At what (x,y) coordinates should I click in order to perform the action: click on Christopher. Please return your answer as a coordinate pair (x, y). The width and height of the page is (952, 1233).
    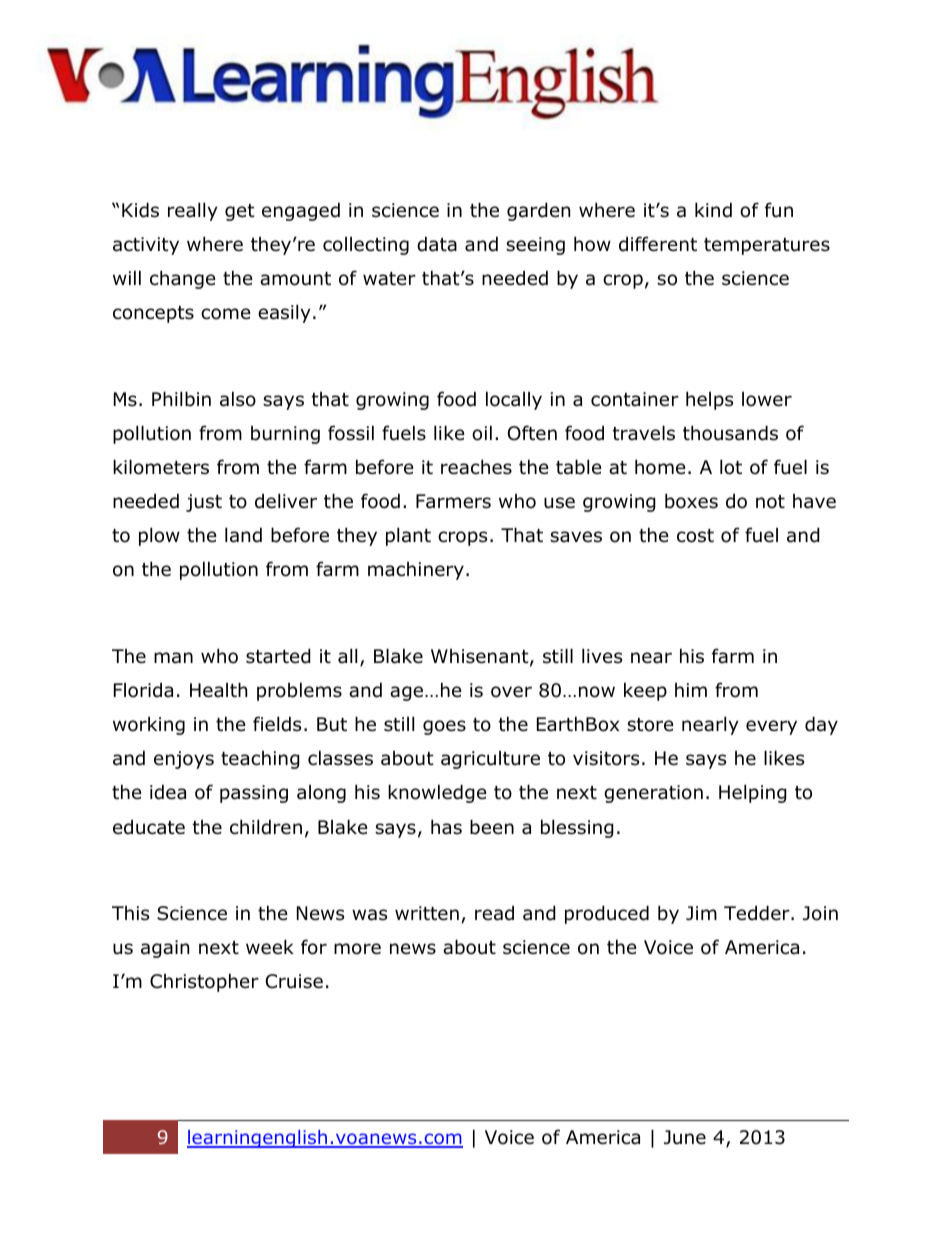
    Looking at the image, I should click on (204, 982).
